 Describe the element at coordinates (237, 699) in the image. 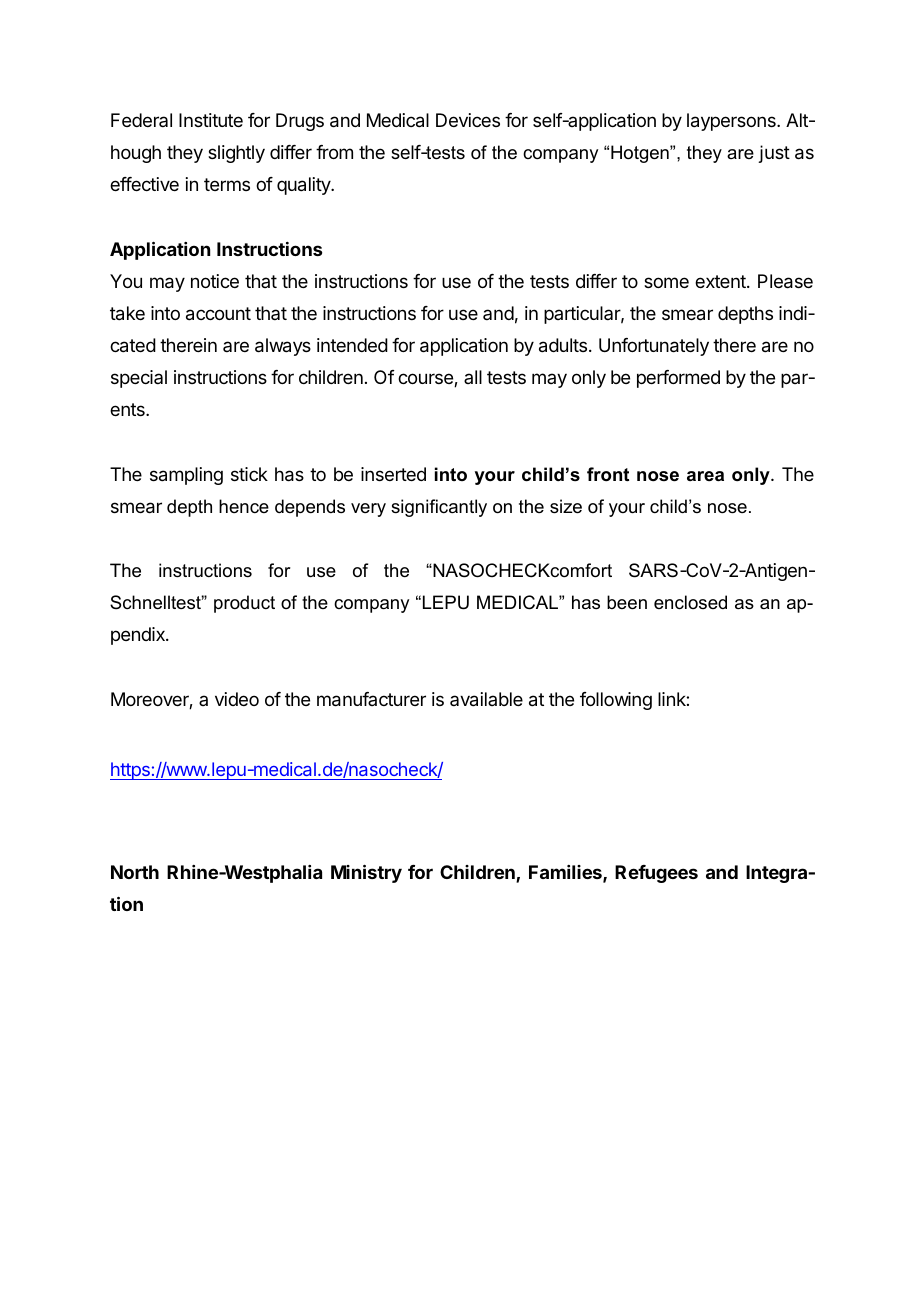

I see `video` at that location.
